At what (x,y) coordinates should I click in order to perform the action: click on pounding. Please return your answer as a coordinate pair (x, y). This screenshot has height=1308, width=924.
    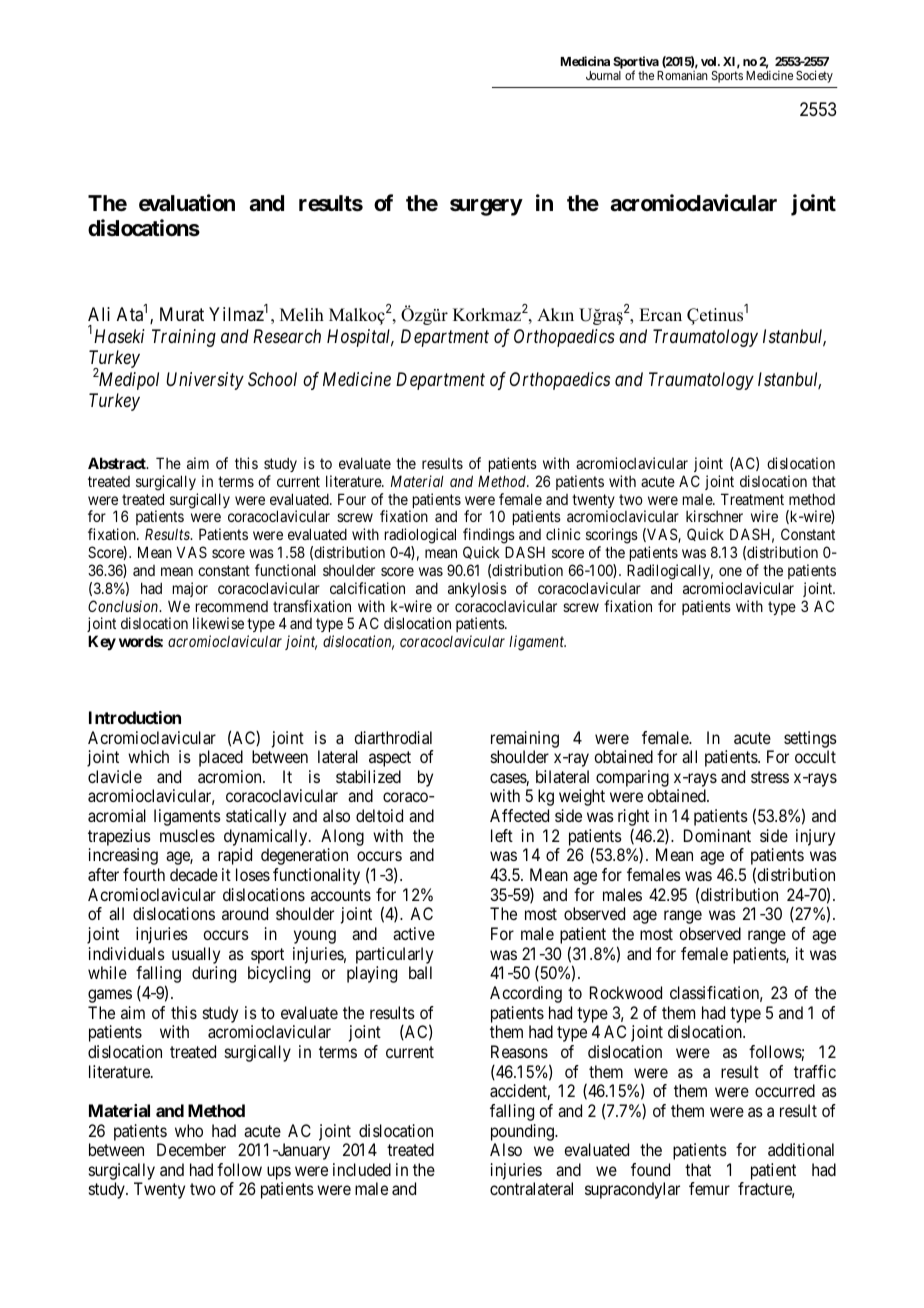
    Looking at the image, I should click on (524, 1132).
